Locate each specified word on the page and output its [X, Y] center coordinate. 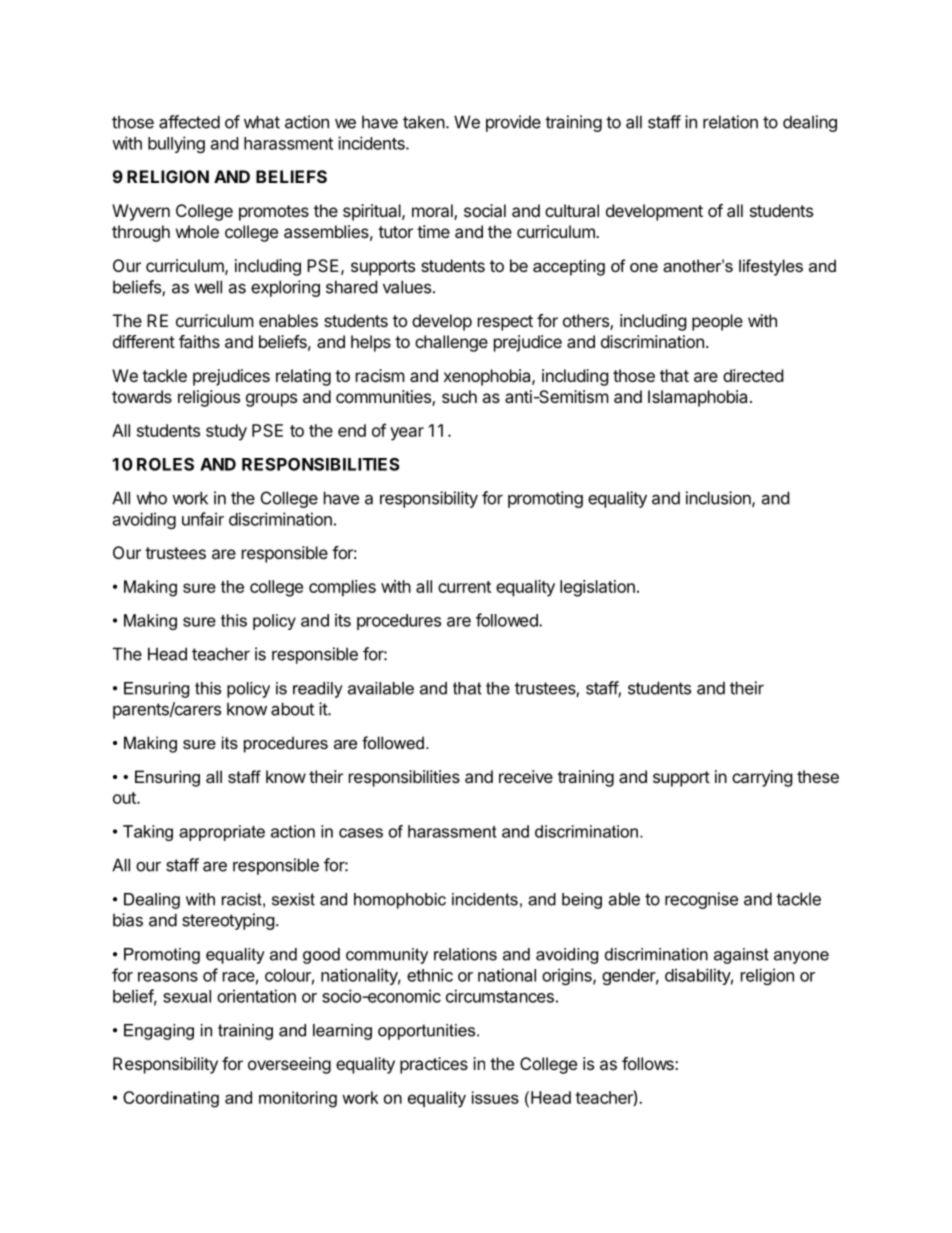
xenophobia [488, 377]
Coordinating [171, 1099]
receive [526, 776]
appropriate [222, 833]
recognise [701, 900]
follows [649, 1063]
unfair [203, 519]
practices [434, 1065]
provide [513, 123]
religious [209, 398]
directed [753, 375]
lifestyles [771, 267]
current [464, 587]
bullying [176, 144]
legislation [597, 588]
